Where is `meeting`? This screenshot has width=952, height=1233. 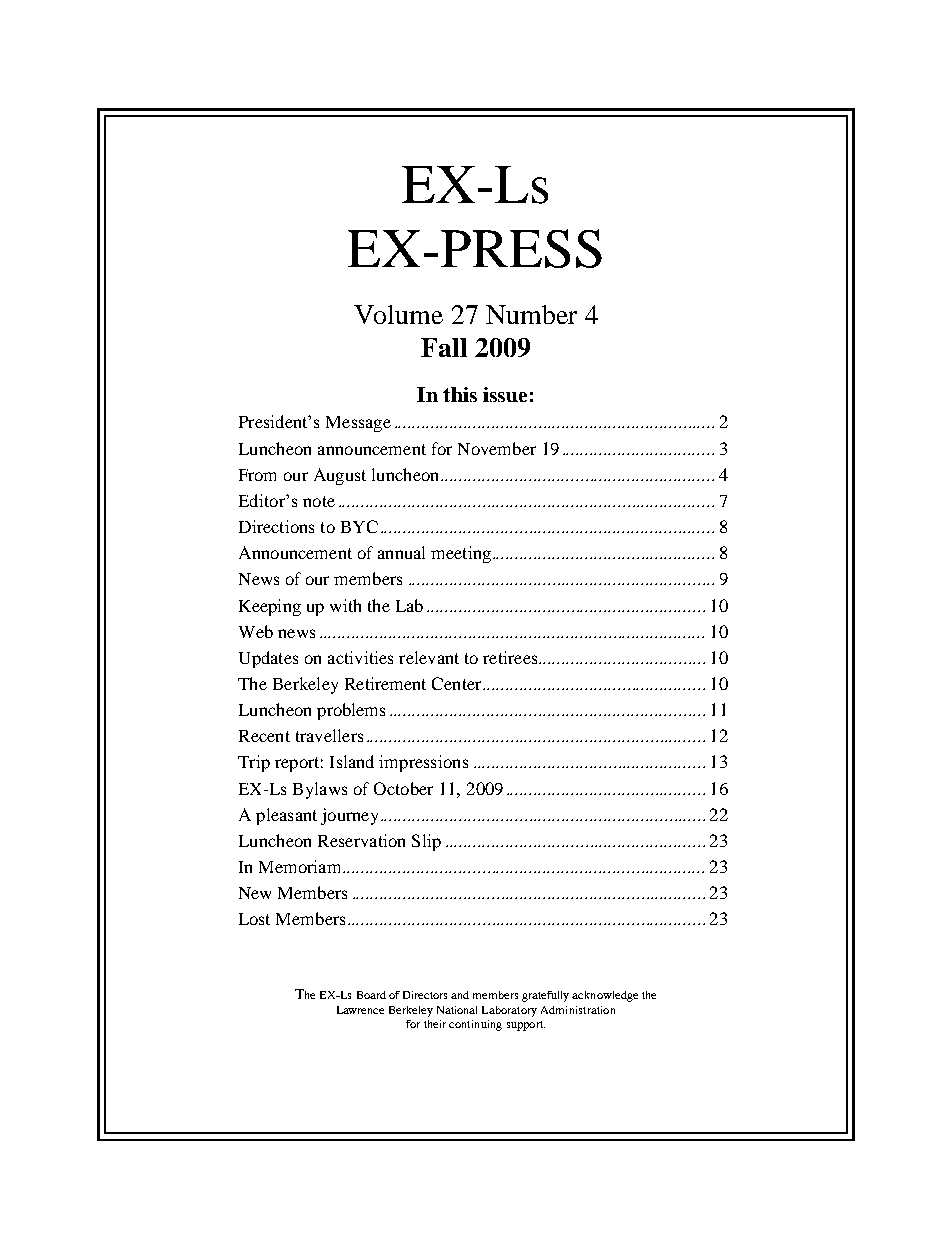 meeting is located at coordinates (461, 554).
